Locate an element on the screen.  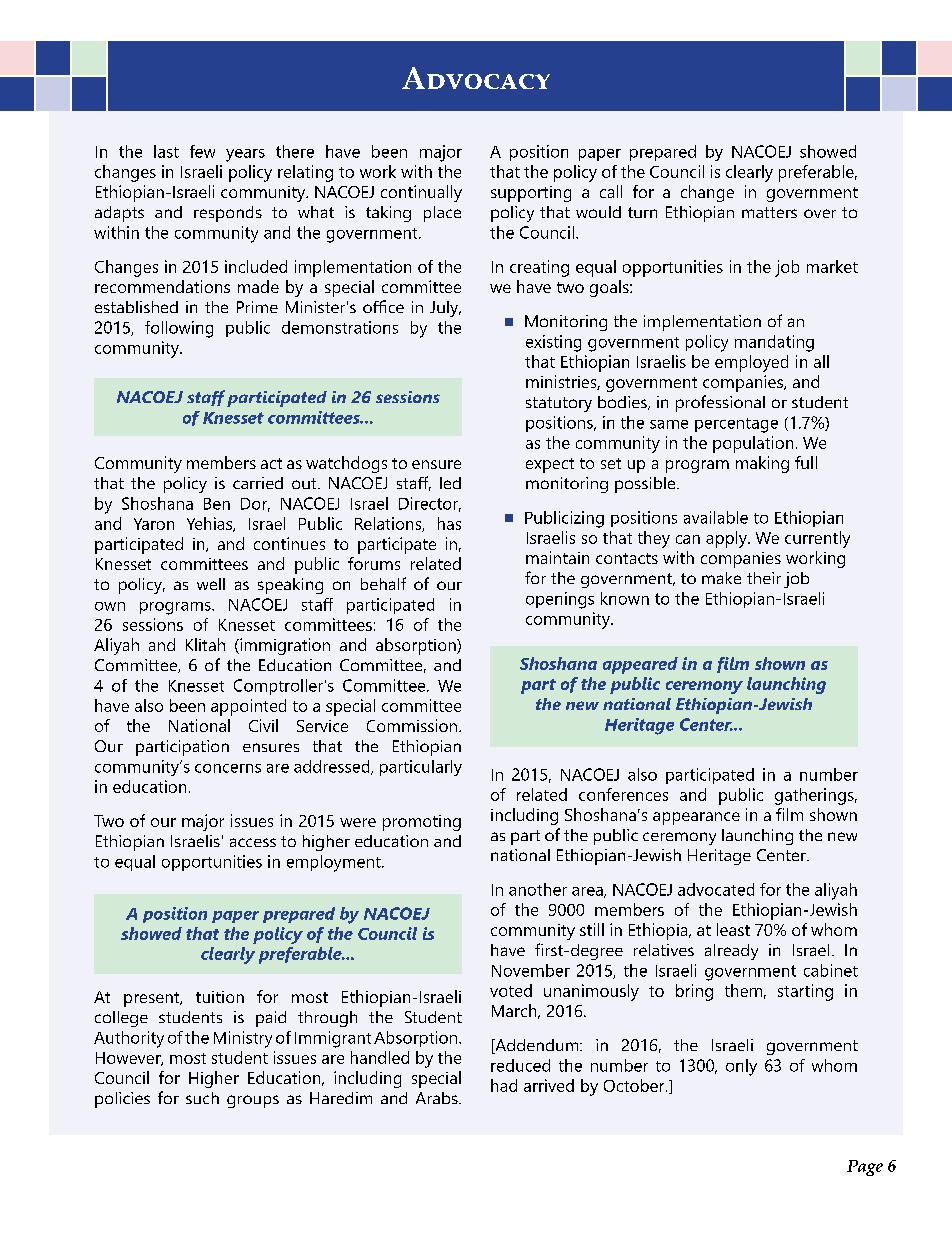
existing is located at coordinates (553, 343).
